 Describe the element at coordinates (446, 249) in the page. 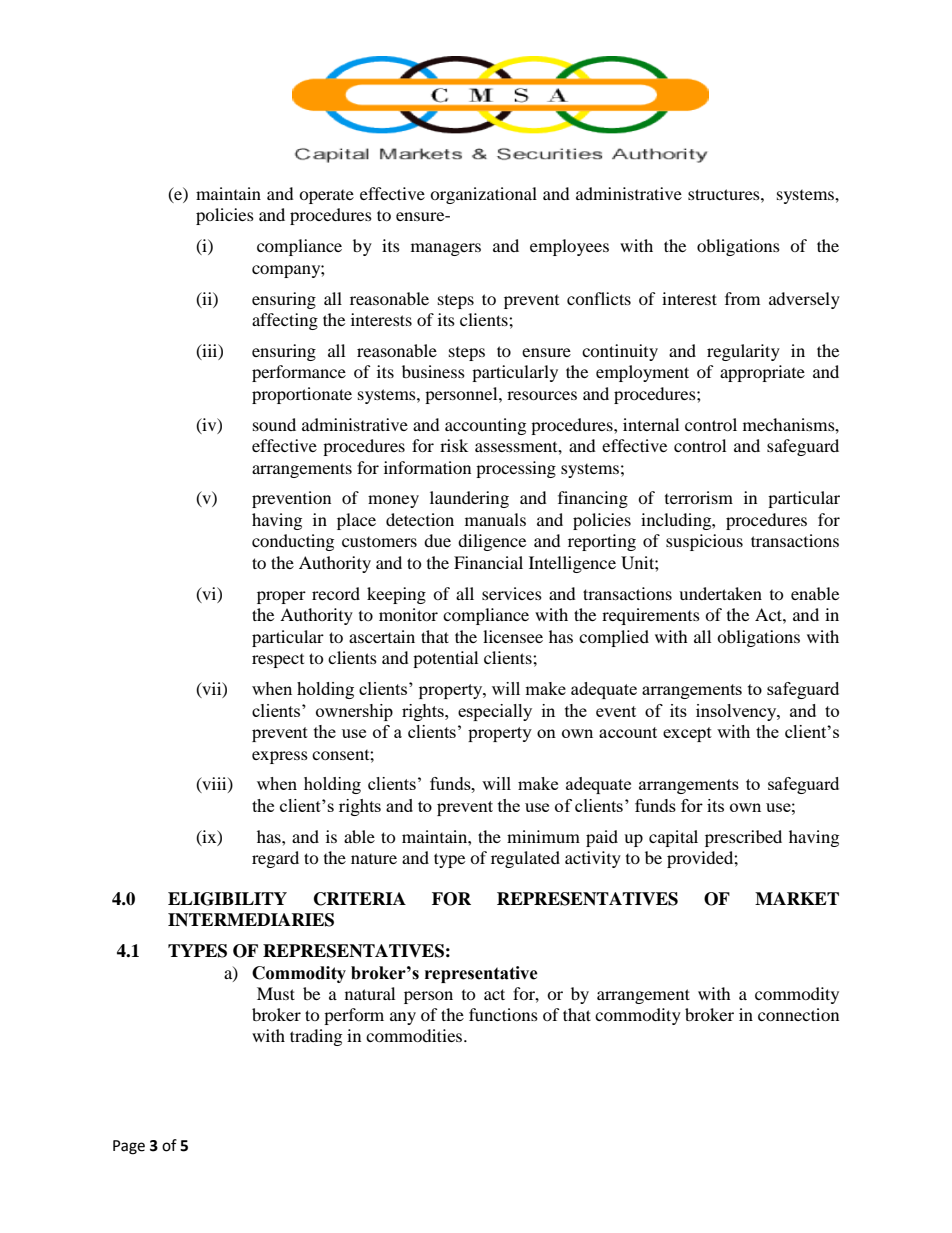

I see `managers` at that location.
